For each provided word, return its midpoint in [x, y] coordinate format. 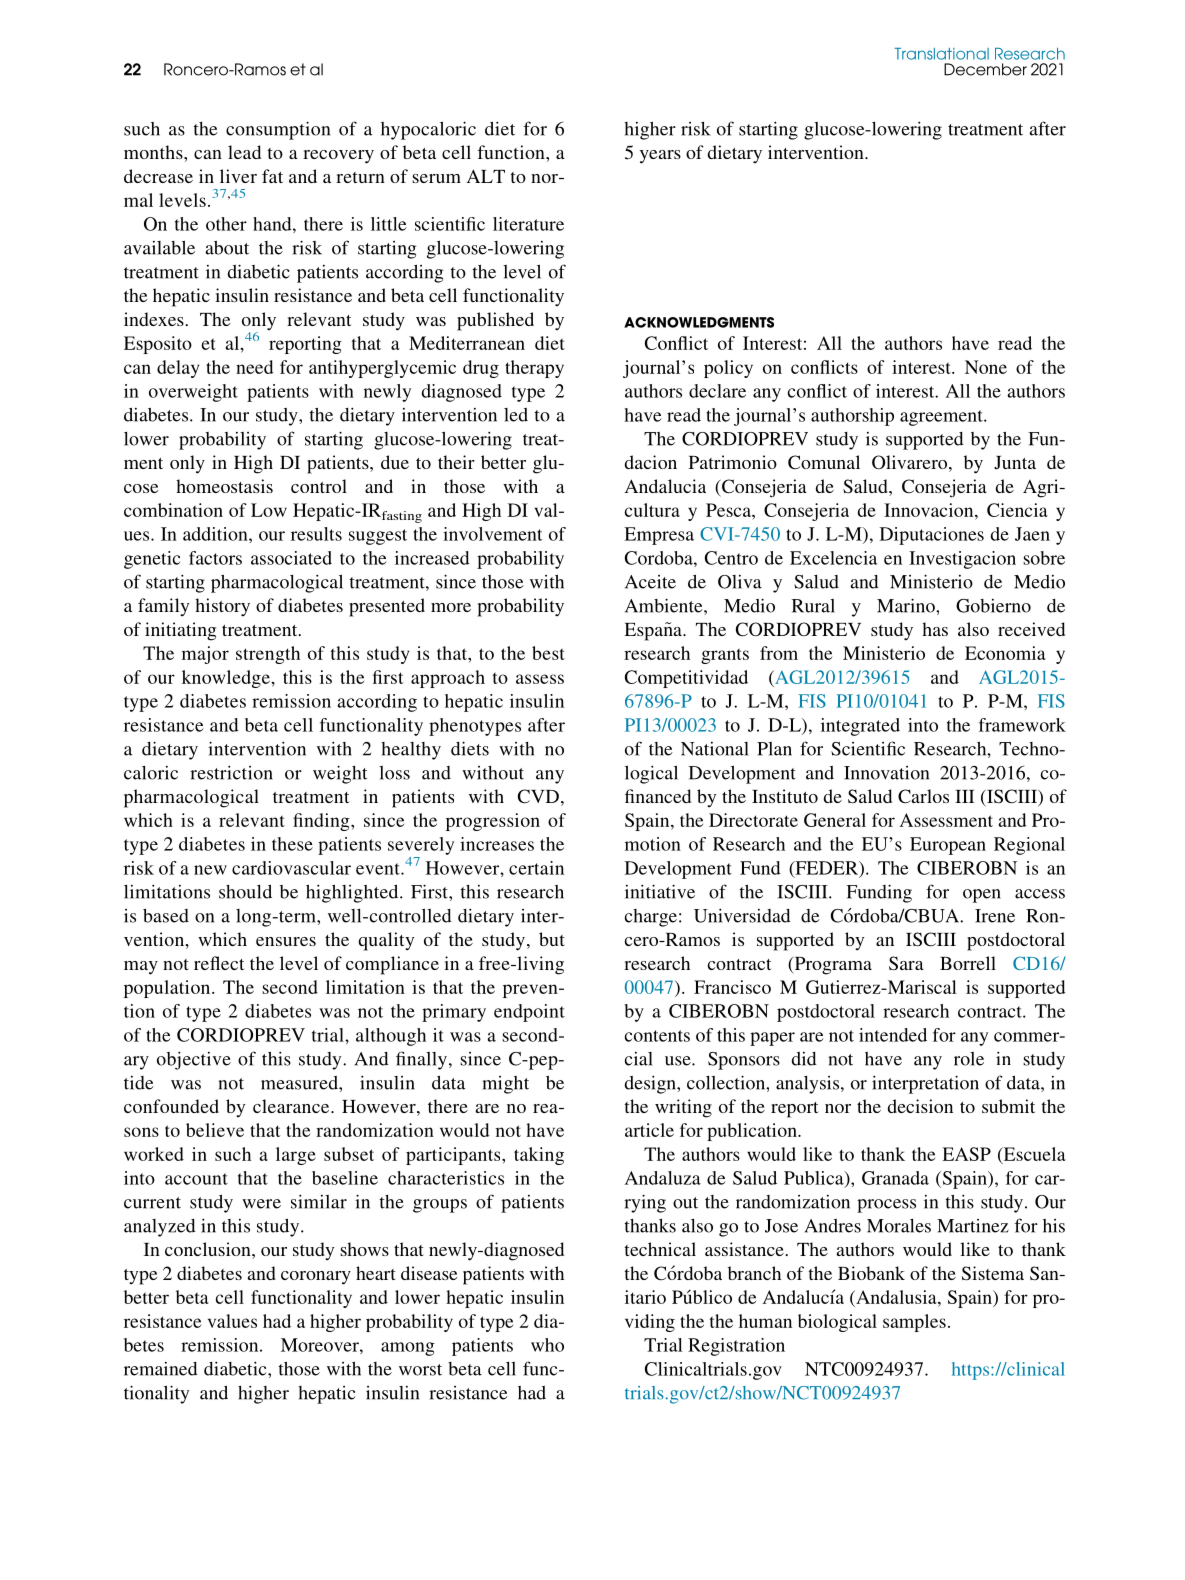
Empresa [659, 536]
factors [215, 558]
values [232, 1321]
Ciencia [1017, 510]
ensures [286, 941]
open [982, 896]
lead [244, 152]
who [547, 1345]
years [660, 157]
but [552, 939]
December [985, 69]
